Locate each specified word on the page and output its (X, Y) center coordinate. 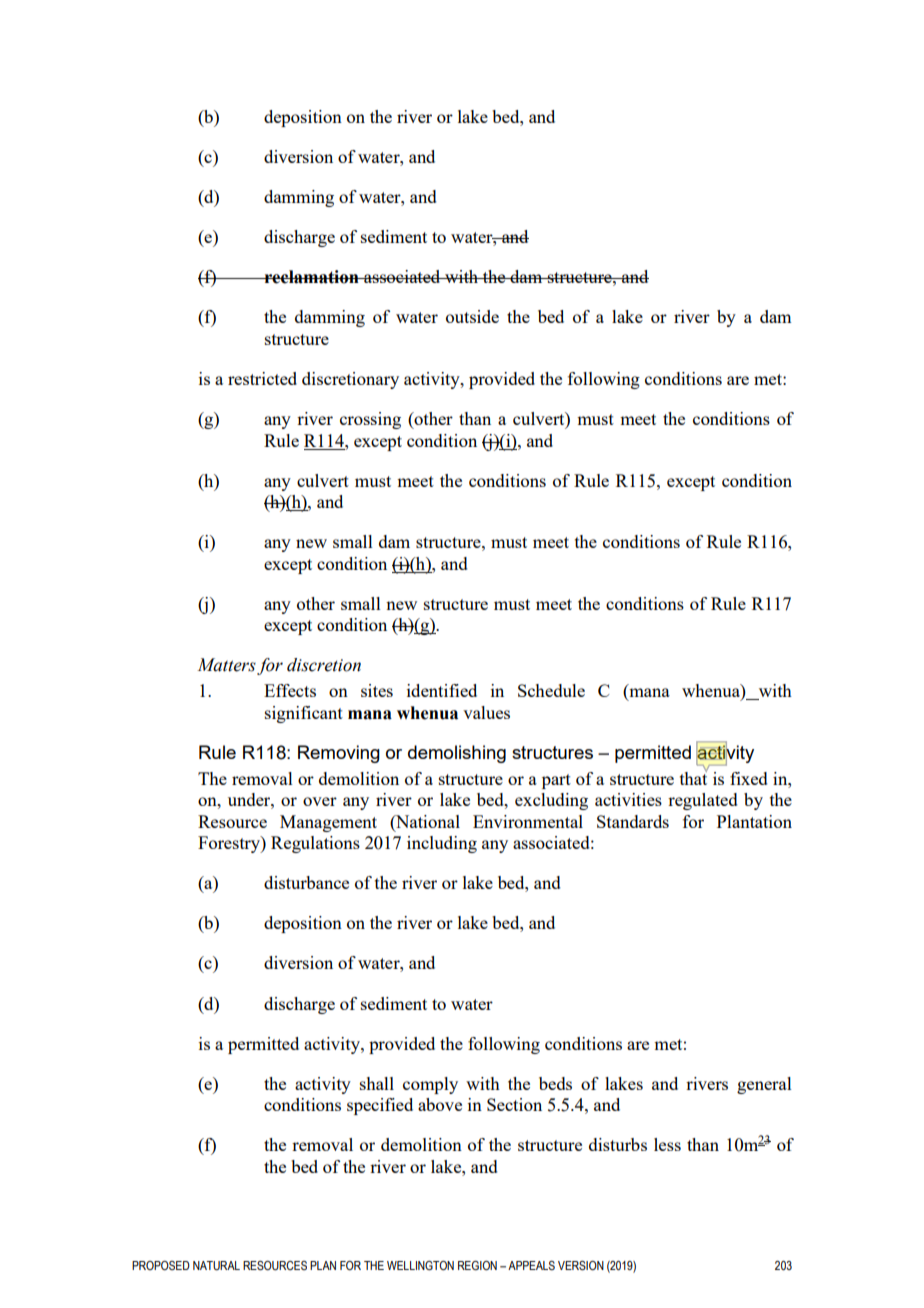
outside (472, 316)
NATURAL (216, 1265)
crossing (370, 420)
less (667, 1144)
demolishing (457, 754)
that (694, 777)
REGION (477, 1265)
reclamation (311, 277)
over (320, 801)
